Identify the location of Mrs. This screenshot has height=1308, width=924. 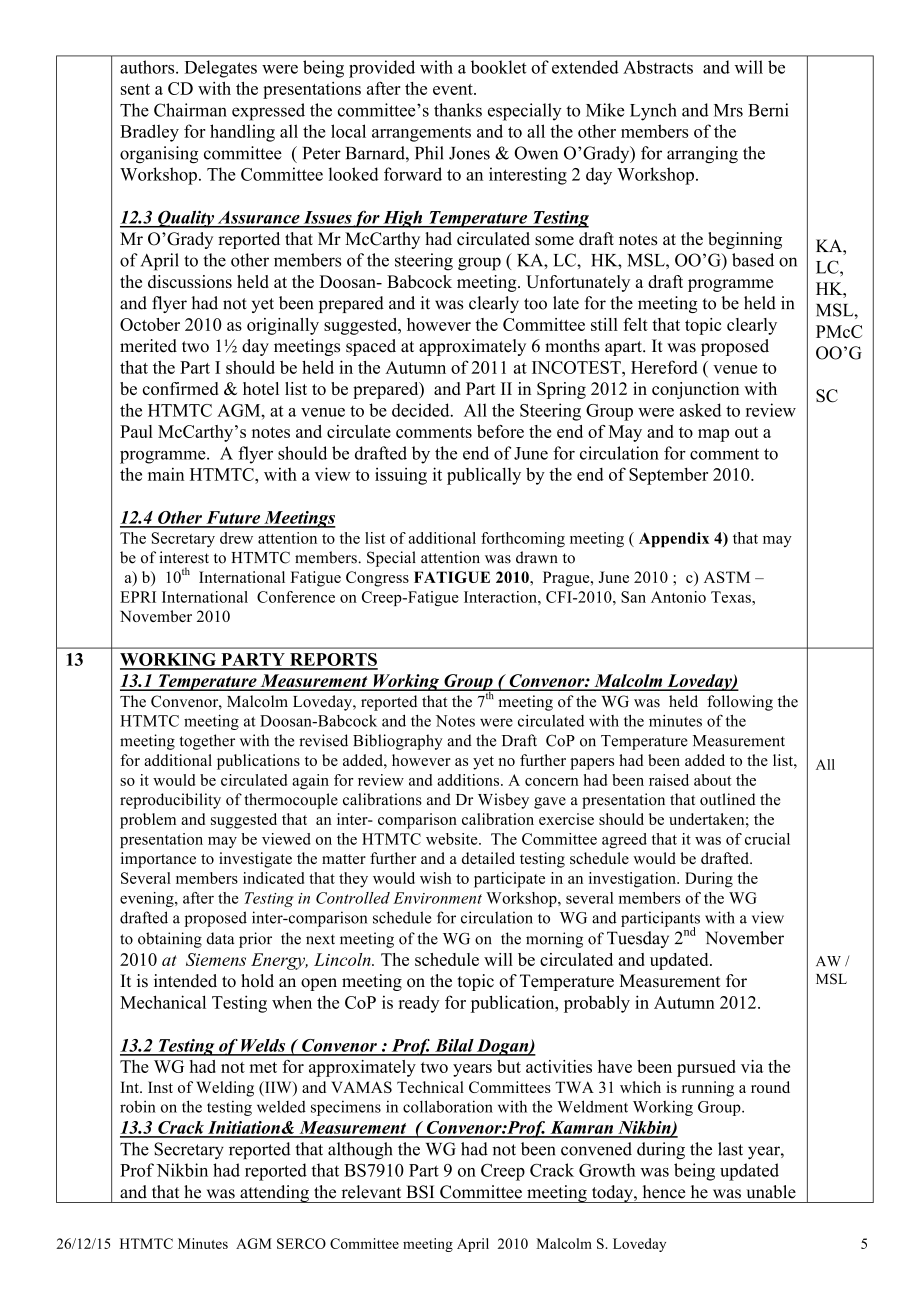
(728, 110).
